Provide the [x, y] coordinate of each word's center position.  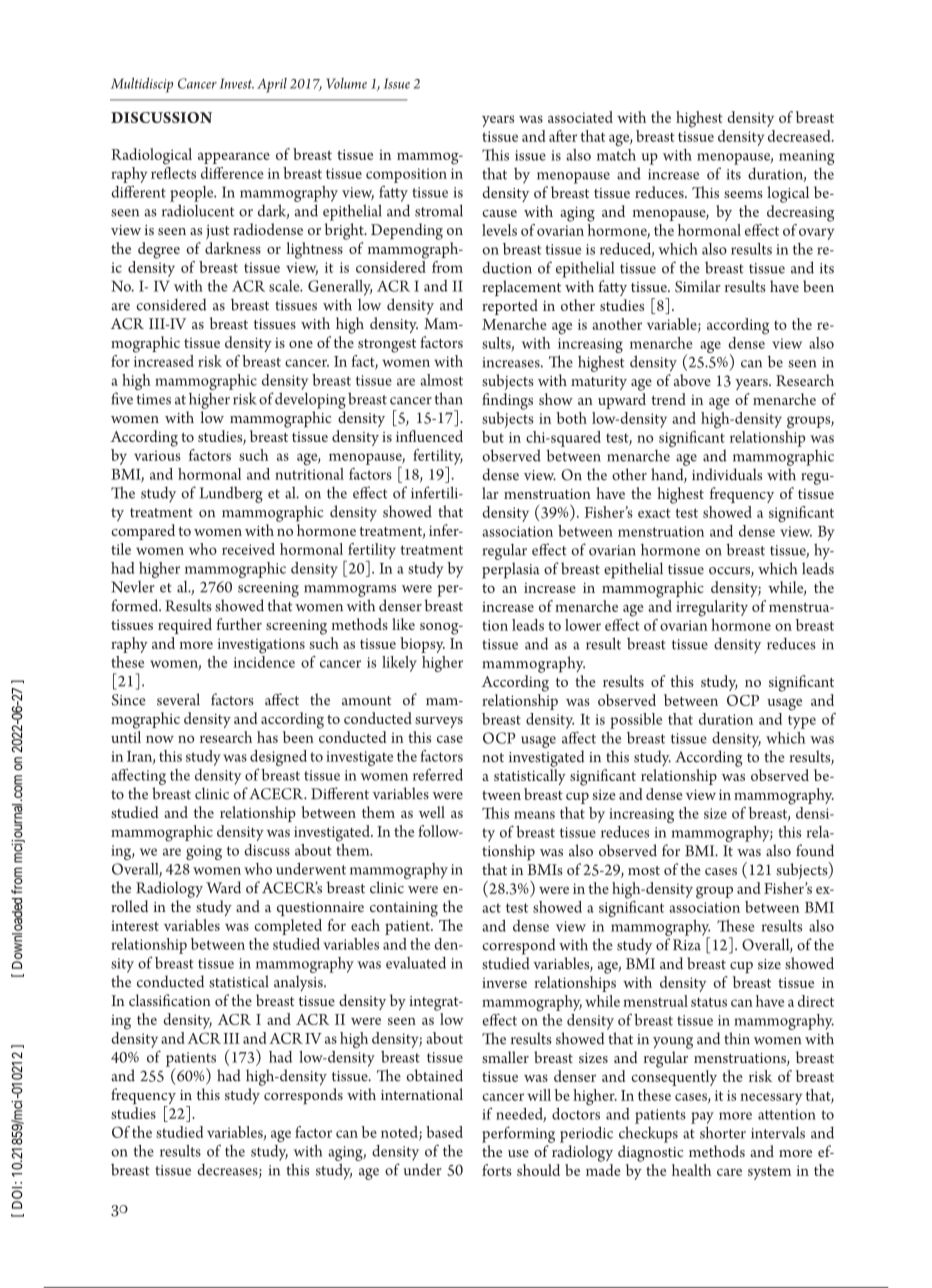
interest [135, 925]
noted [400, 1133]
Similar [698, 286]
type [802, 722]
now [160, 739]
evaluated [416, 963]
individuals [727, 474]
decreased [800, 136]
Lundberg [231, 494]
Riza [687, 945]
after [563, 136]
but [493, 437]
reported [510, 307]
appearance [234, 158]
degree [159, 250]
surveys [439, 722]
